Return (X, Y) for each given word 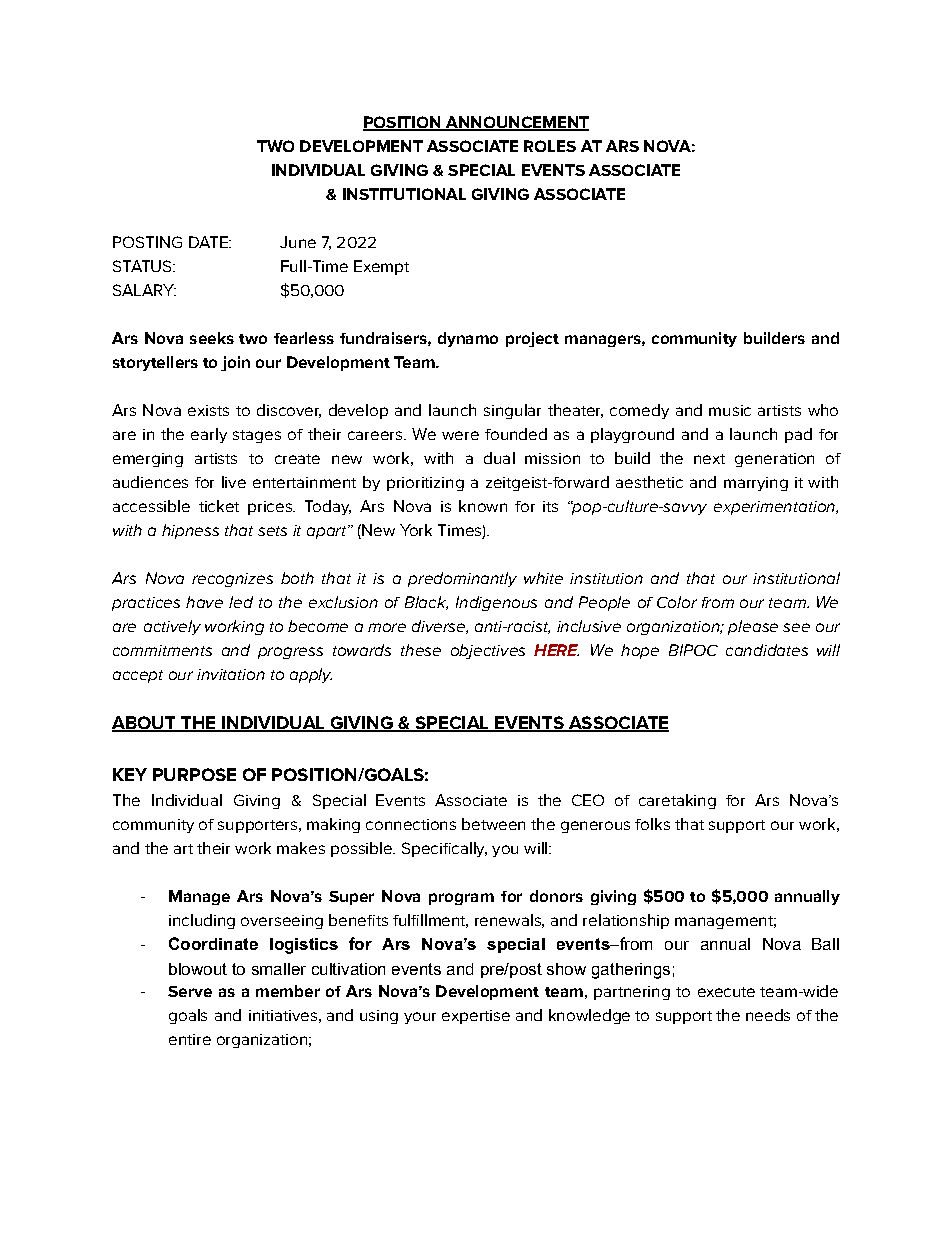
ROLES (550, 146)
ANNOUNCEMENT (516, 123)
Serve (190, 991)
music (730, 410)
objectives (488, 651)
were (460, 435)
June (298, 242)
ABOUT (145, 724)
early (209, 435)
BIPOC (693, 650)
